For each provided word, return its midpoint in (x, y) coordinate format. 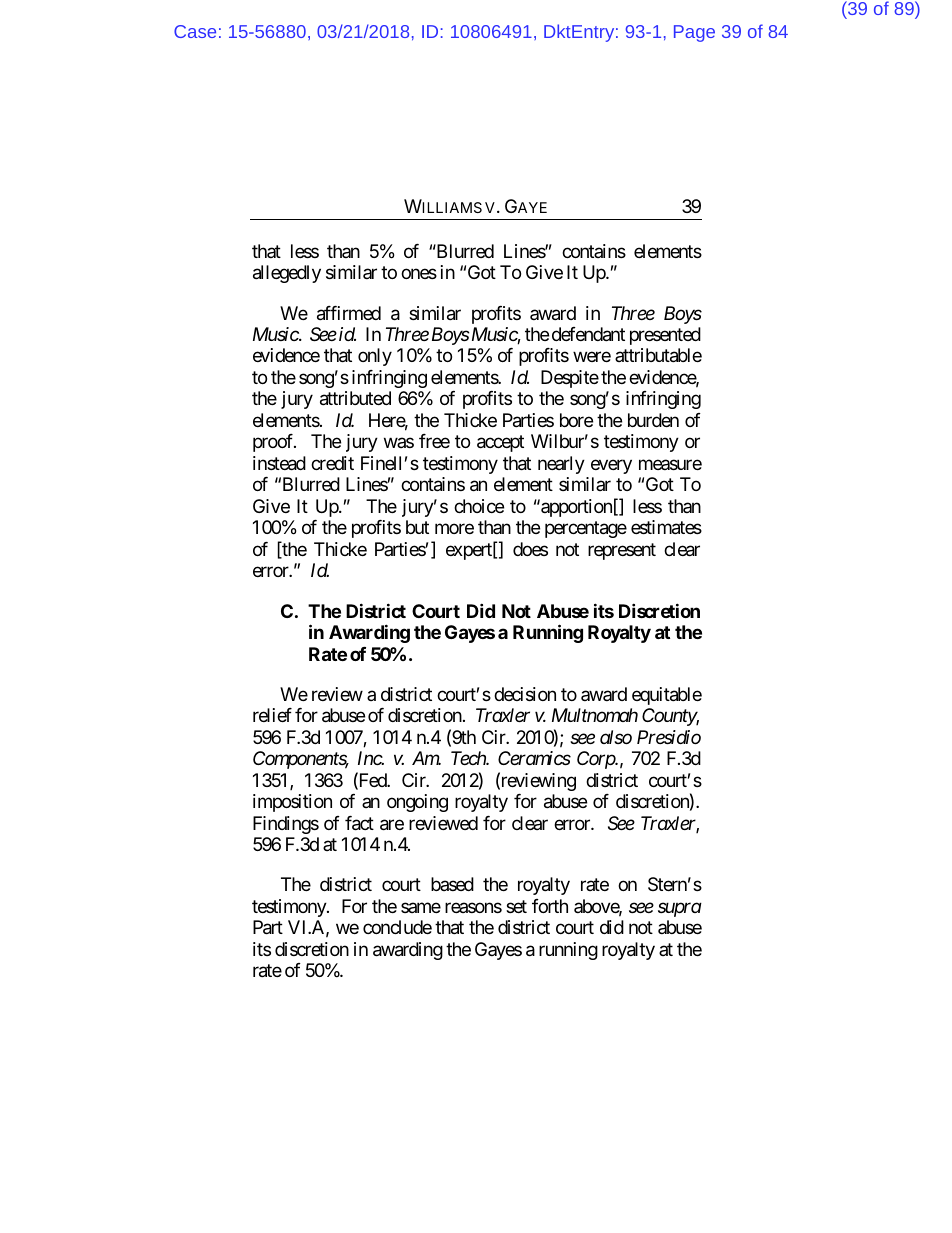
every (611, 466)
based (452, 884)
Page (694, 33)
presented (665, 336)
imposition (292, 803)
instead (279, 463)
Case (195, 31)
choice (479, 506)
